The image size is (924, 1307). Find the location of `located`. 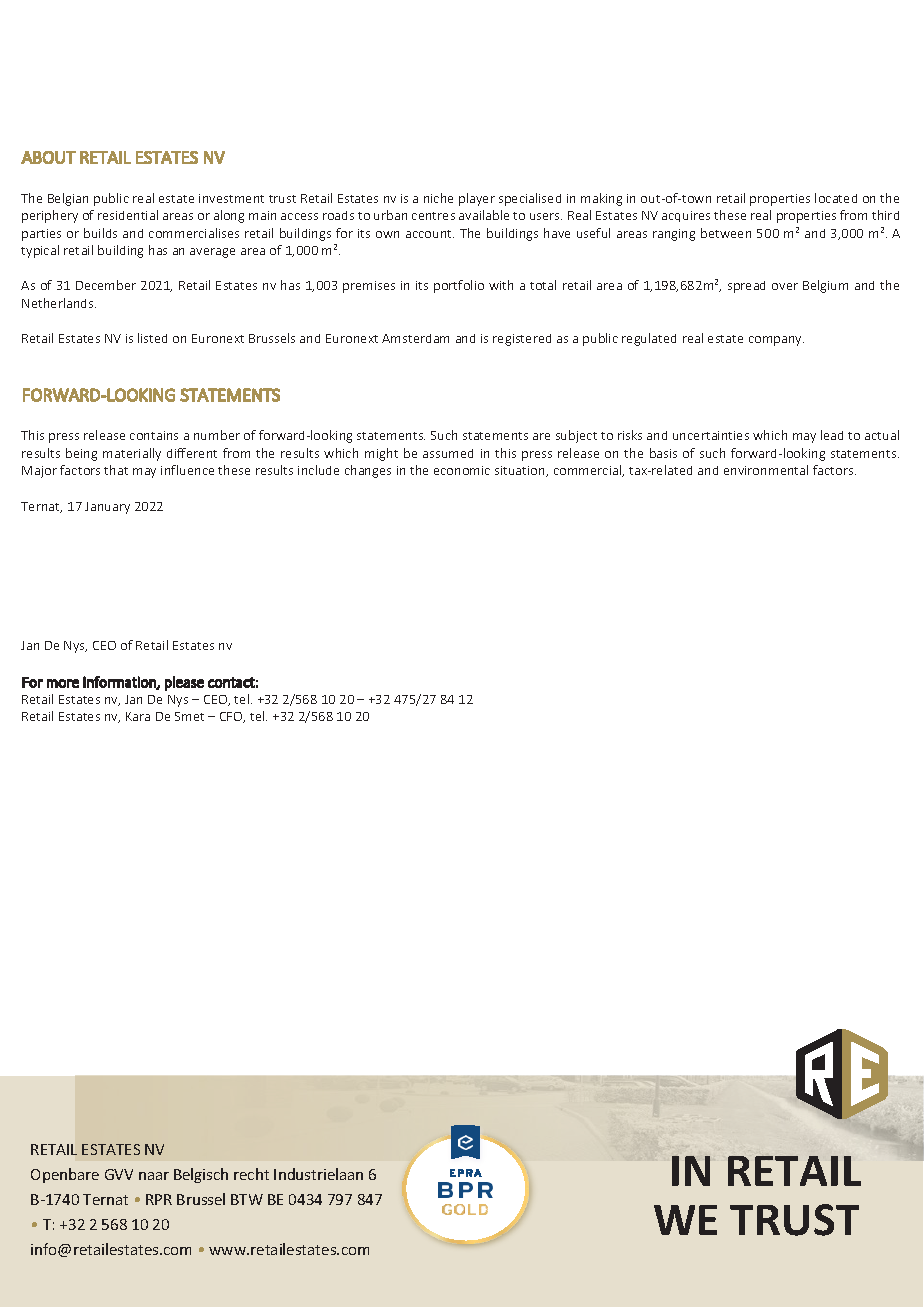

located is located at coordinates (836, 198).
